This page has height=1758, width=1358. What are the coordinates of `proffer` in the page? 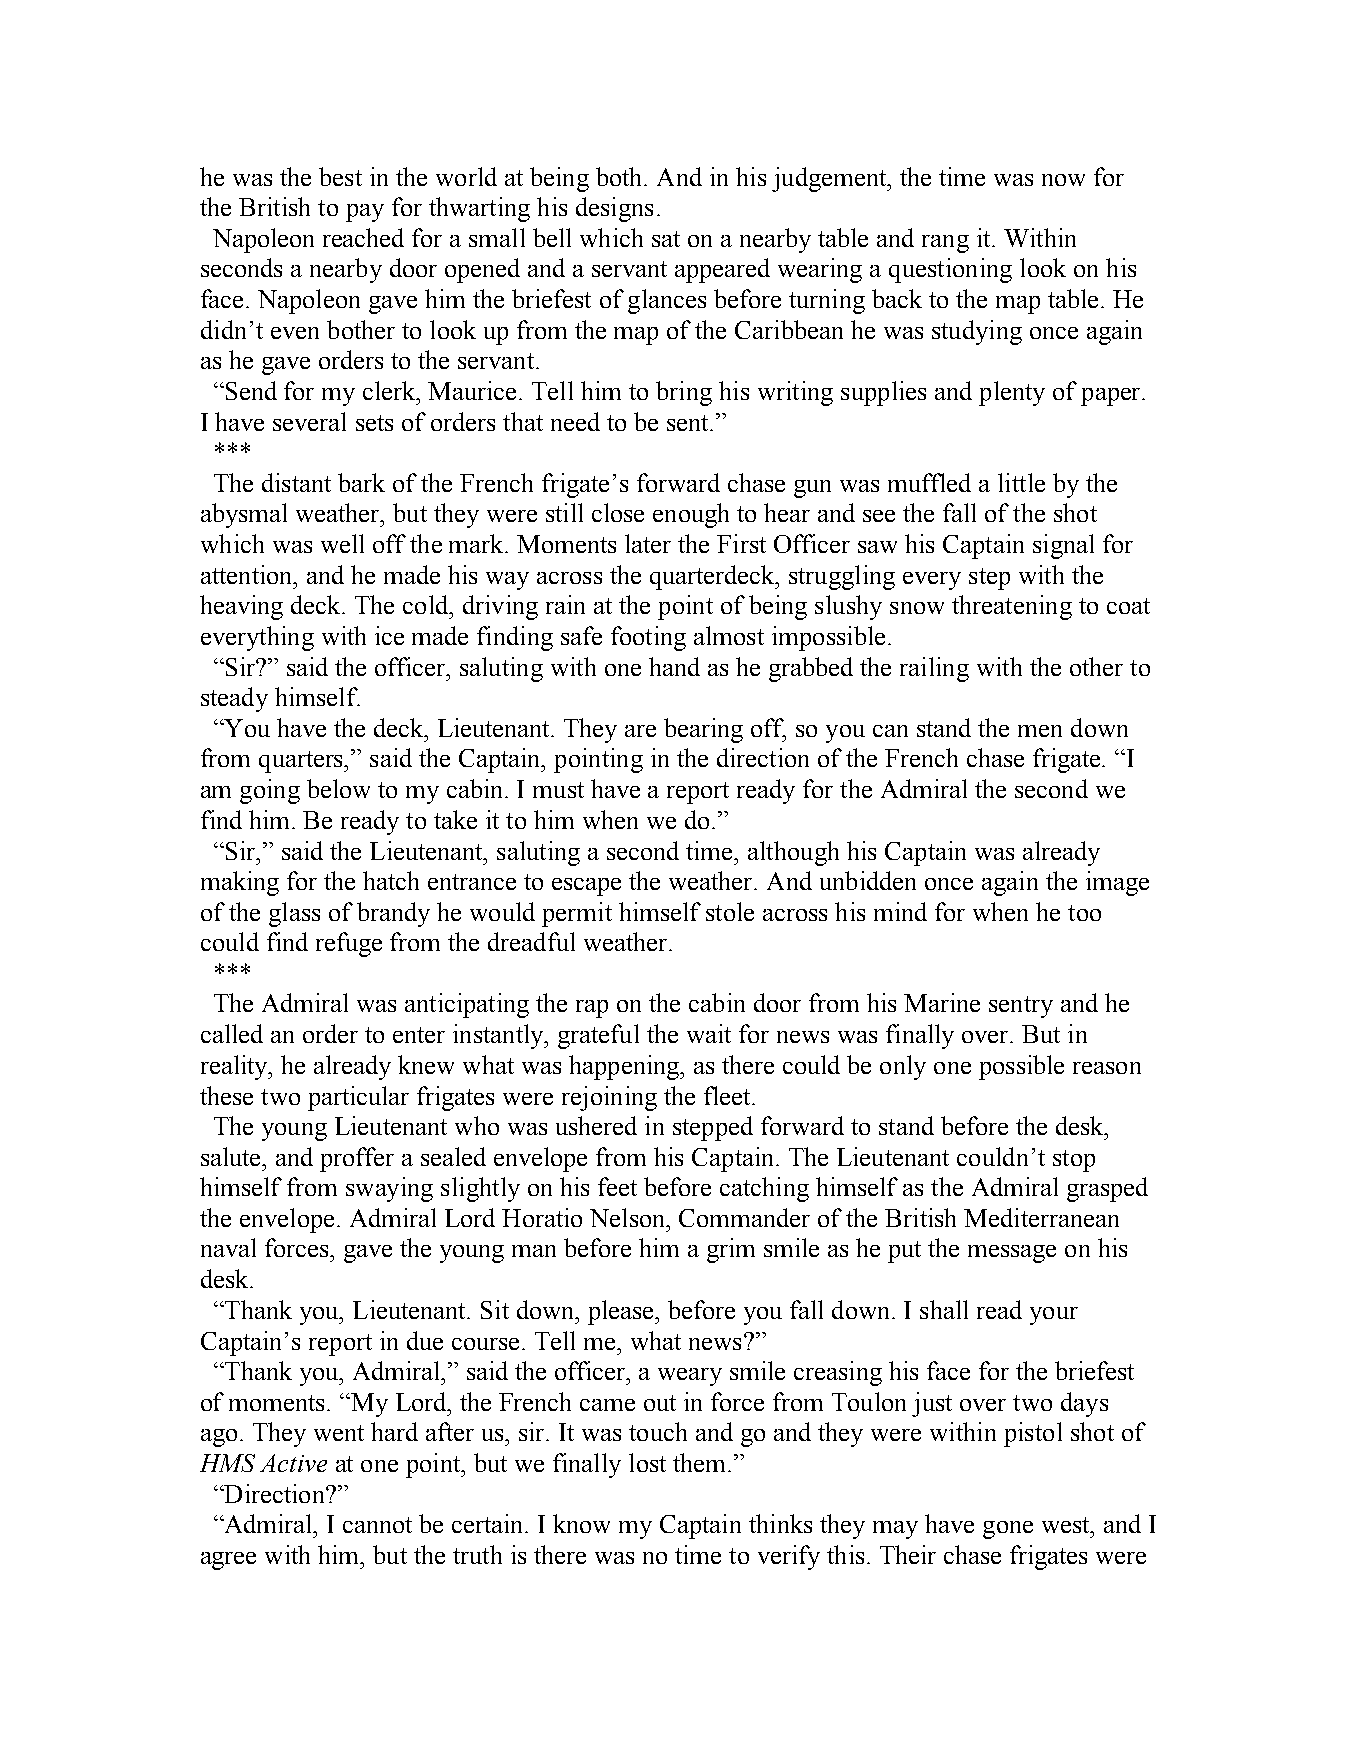 It's located at (357, 1159).
